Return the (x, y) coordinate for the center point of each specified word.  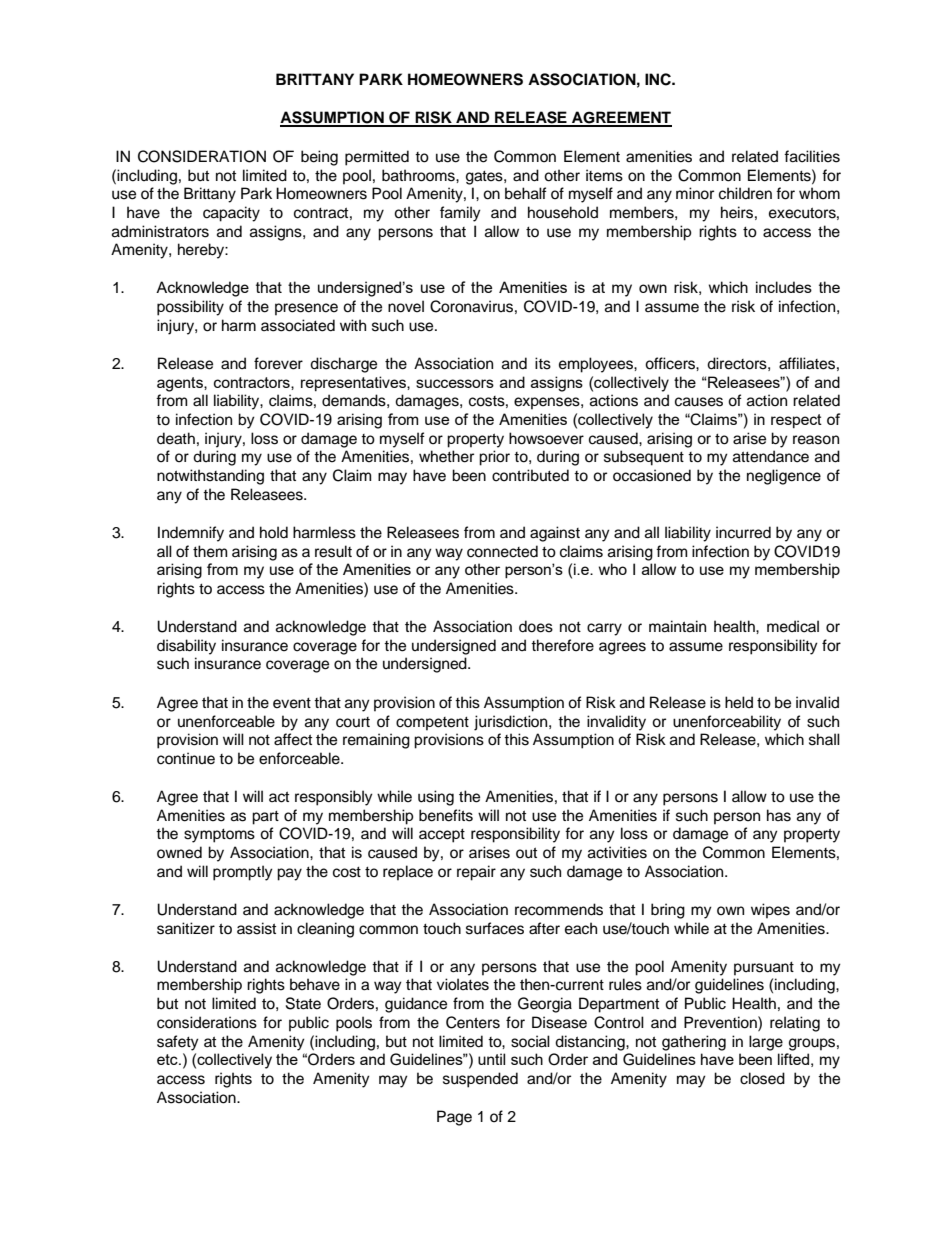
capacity (231, 214)
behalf (526, 193)
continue (186, 758)
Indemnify (191, 534)
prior (494, 458)
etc (168, 1059)
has (779, 815)
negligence (784, 477)
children (745, 193)
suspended (480, 1080)
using (436, 798)
